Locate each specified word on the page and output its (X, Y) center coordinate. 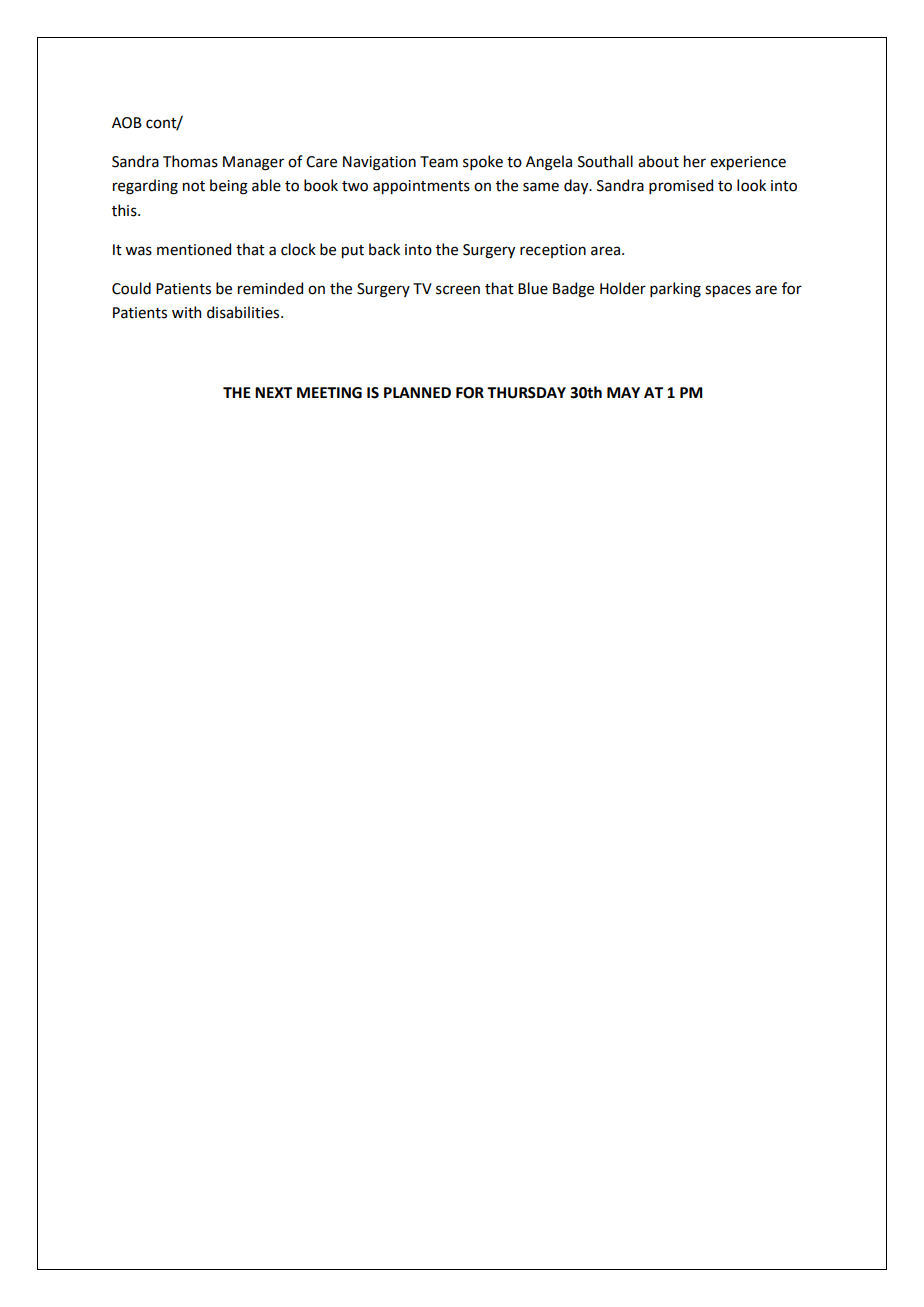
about (658, 161)
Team (439, 162)
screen (458, 290)
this (125, 210)
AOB (127, 123)
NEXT (273, 392)
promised (681, 186)
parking (675, 290)
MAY (623, 392)
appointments (421, 187)
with (186, 312)
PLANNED (417, 392)
